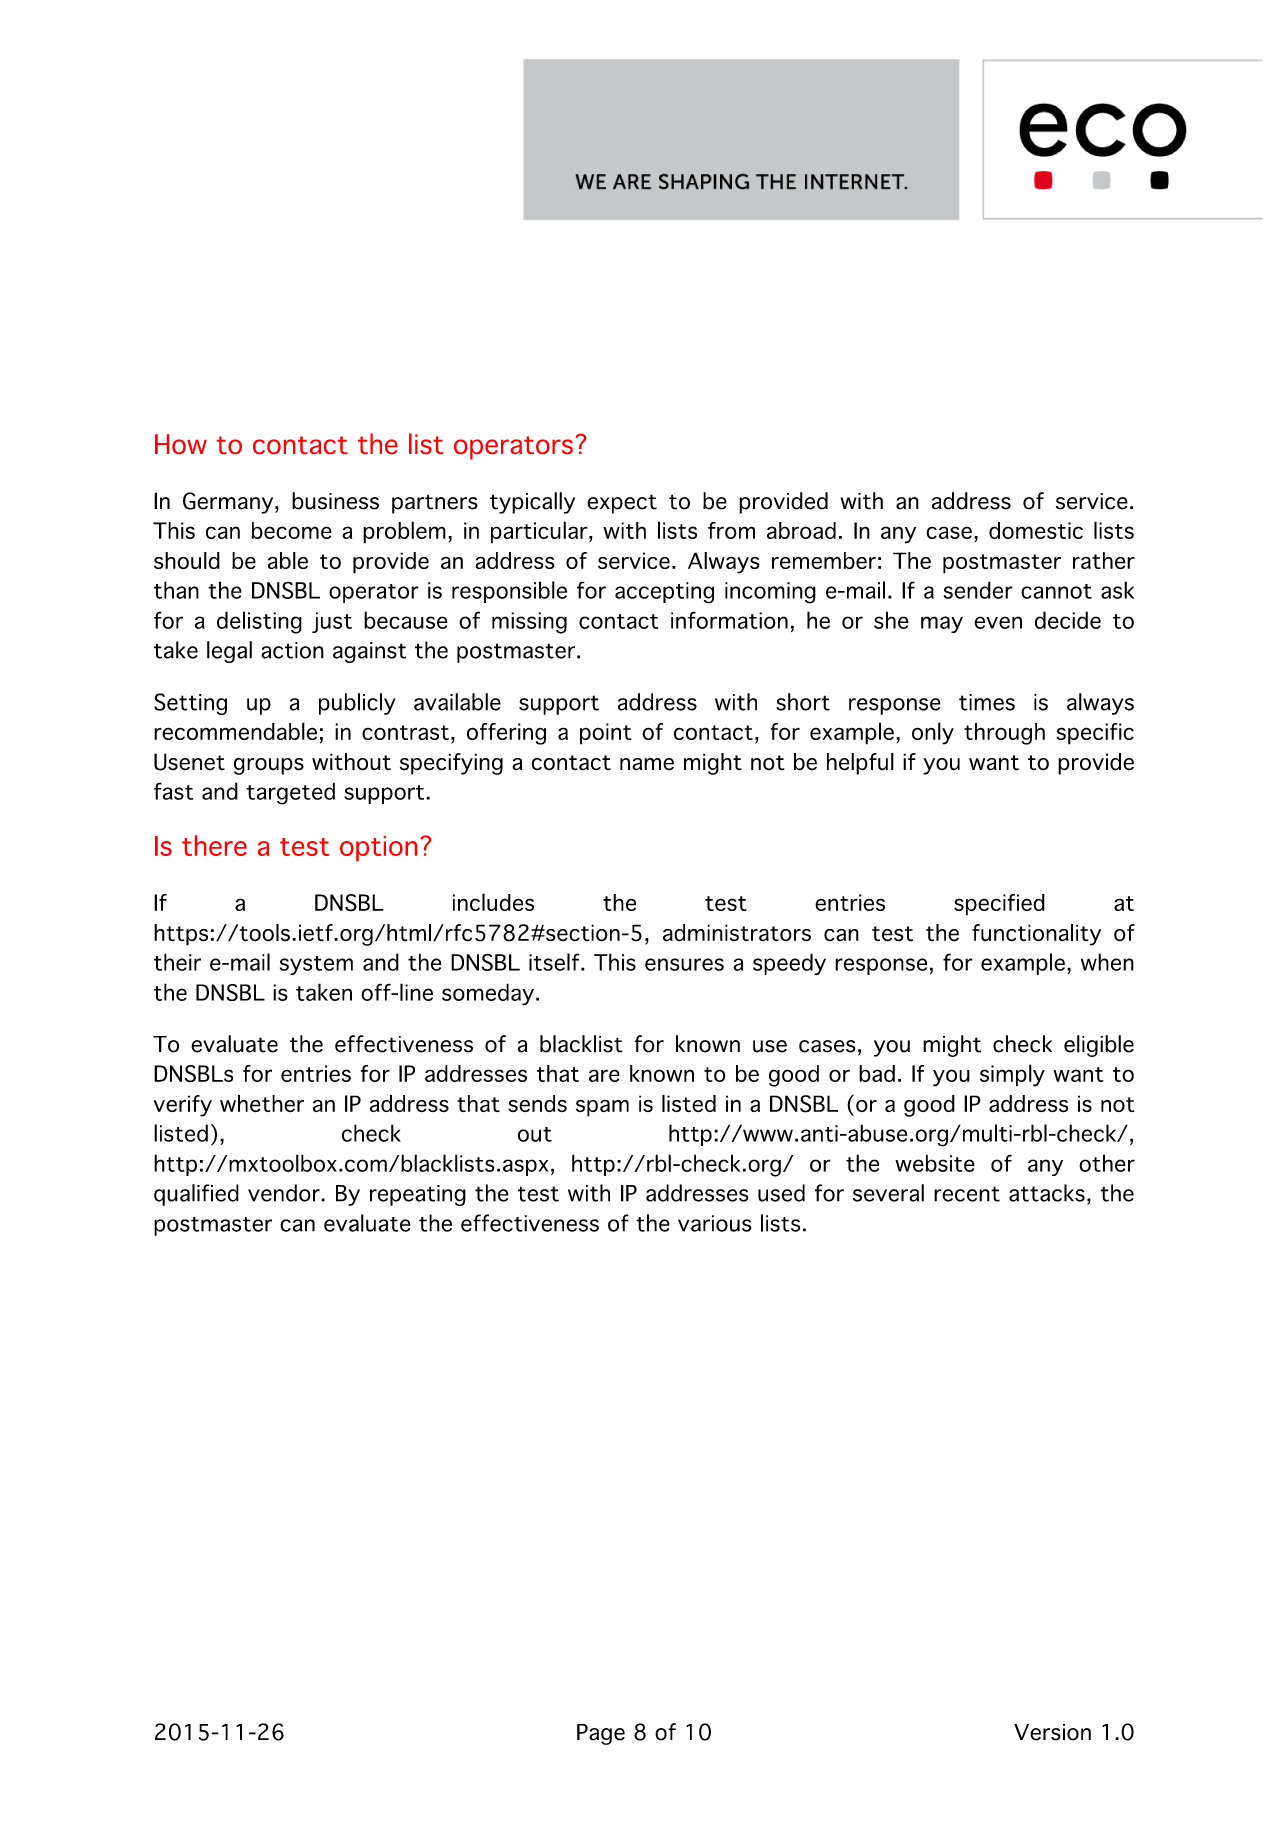 The width and height of the screenshot is (1288, 1823). Describe the element at coordinates (269, 766) in the screenshot. I see `groups` at that location.
